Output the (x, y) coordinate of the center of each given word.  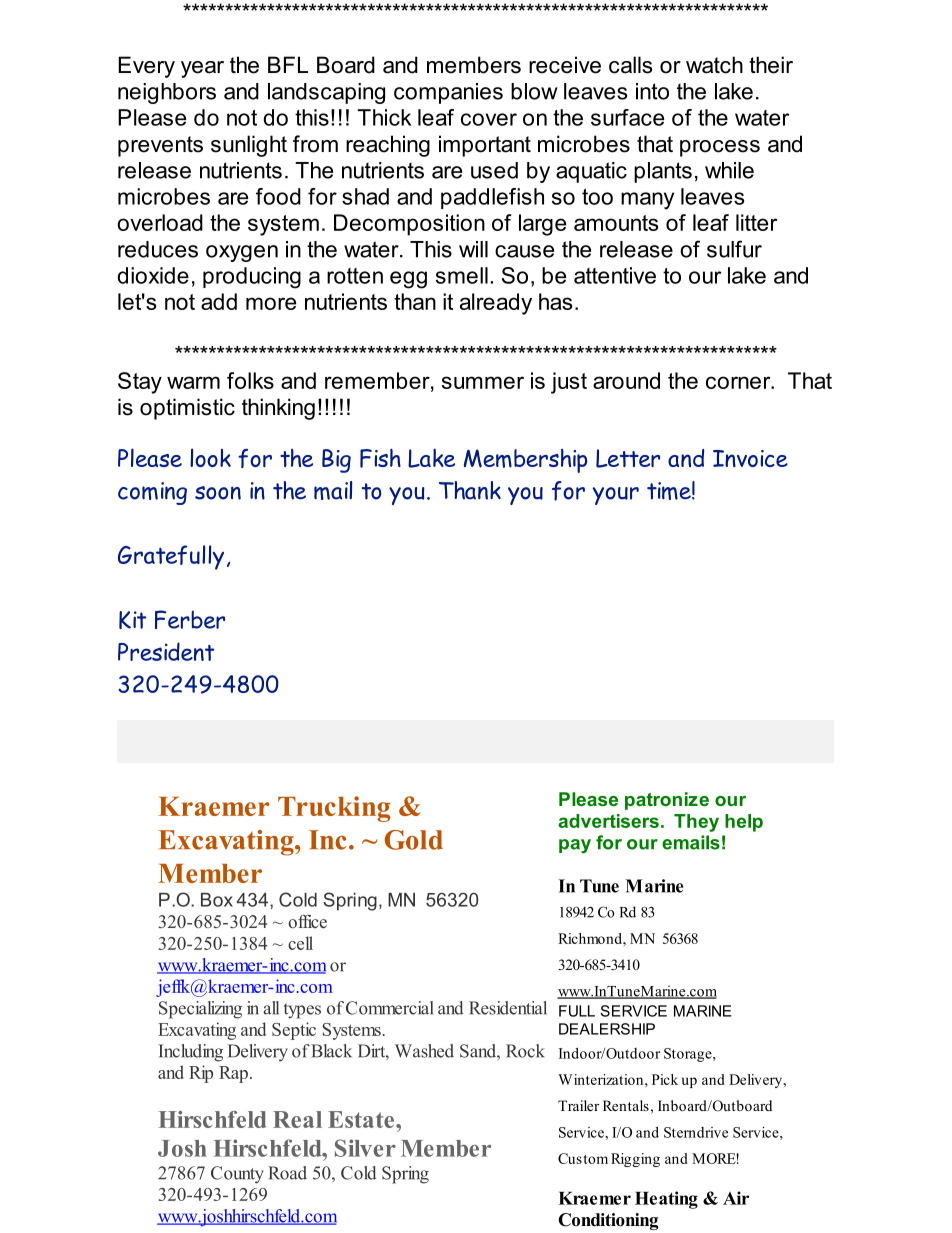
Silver (365, 1148)
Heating (666, 1200)
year (202, 69)
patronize (667, 801)
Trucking (334, 809)
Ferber (190, 619)
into (652, 91)
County (237, 1175)
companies (448, 93)
